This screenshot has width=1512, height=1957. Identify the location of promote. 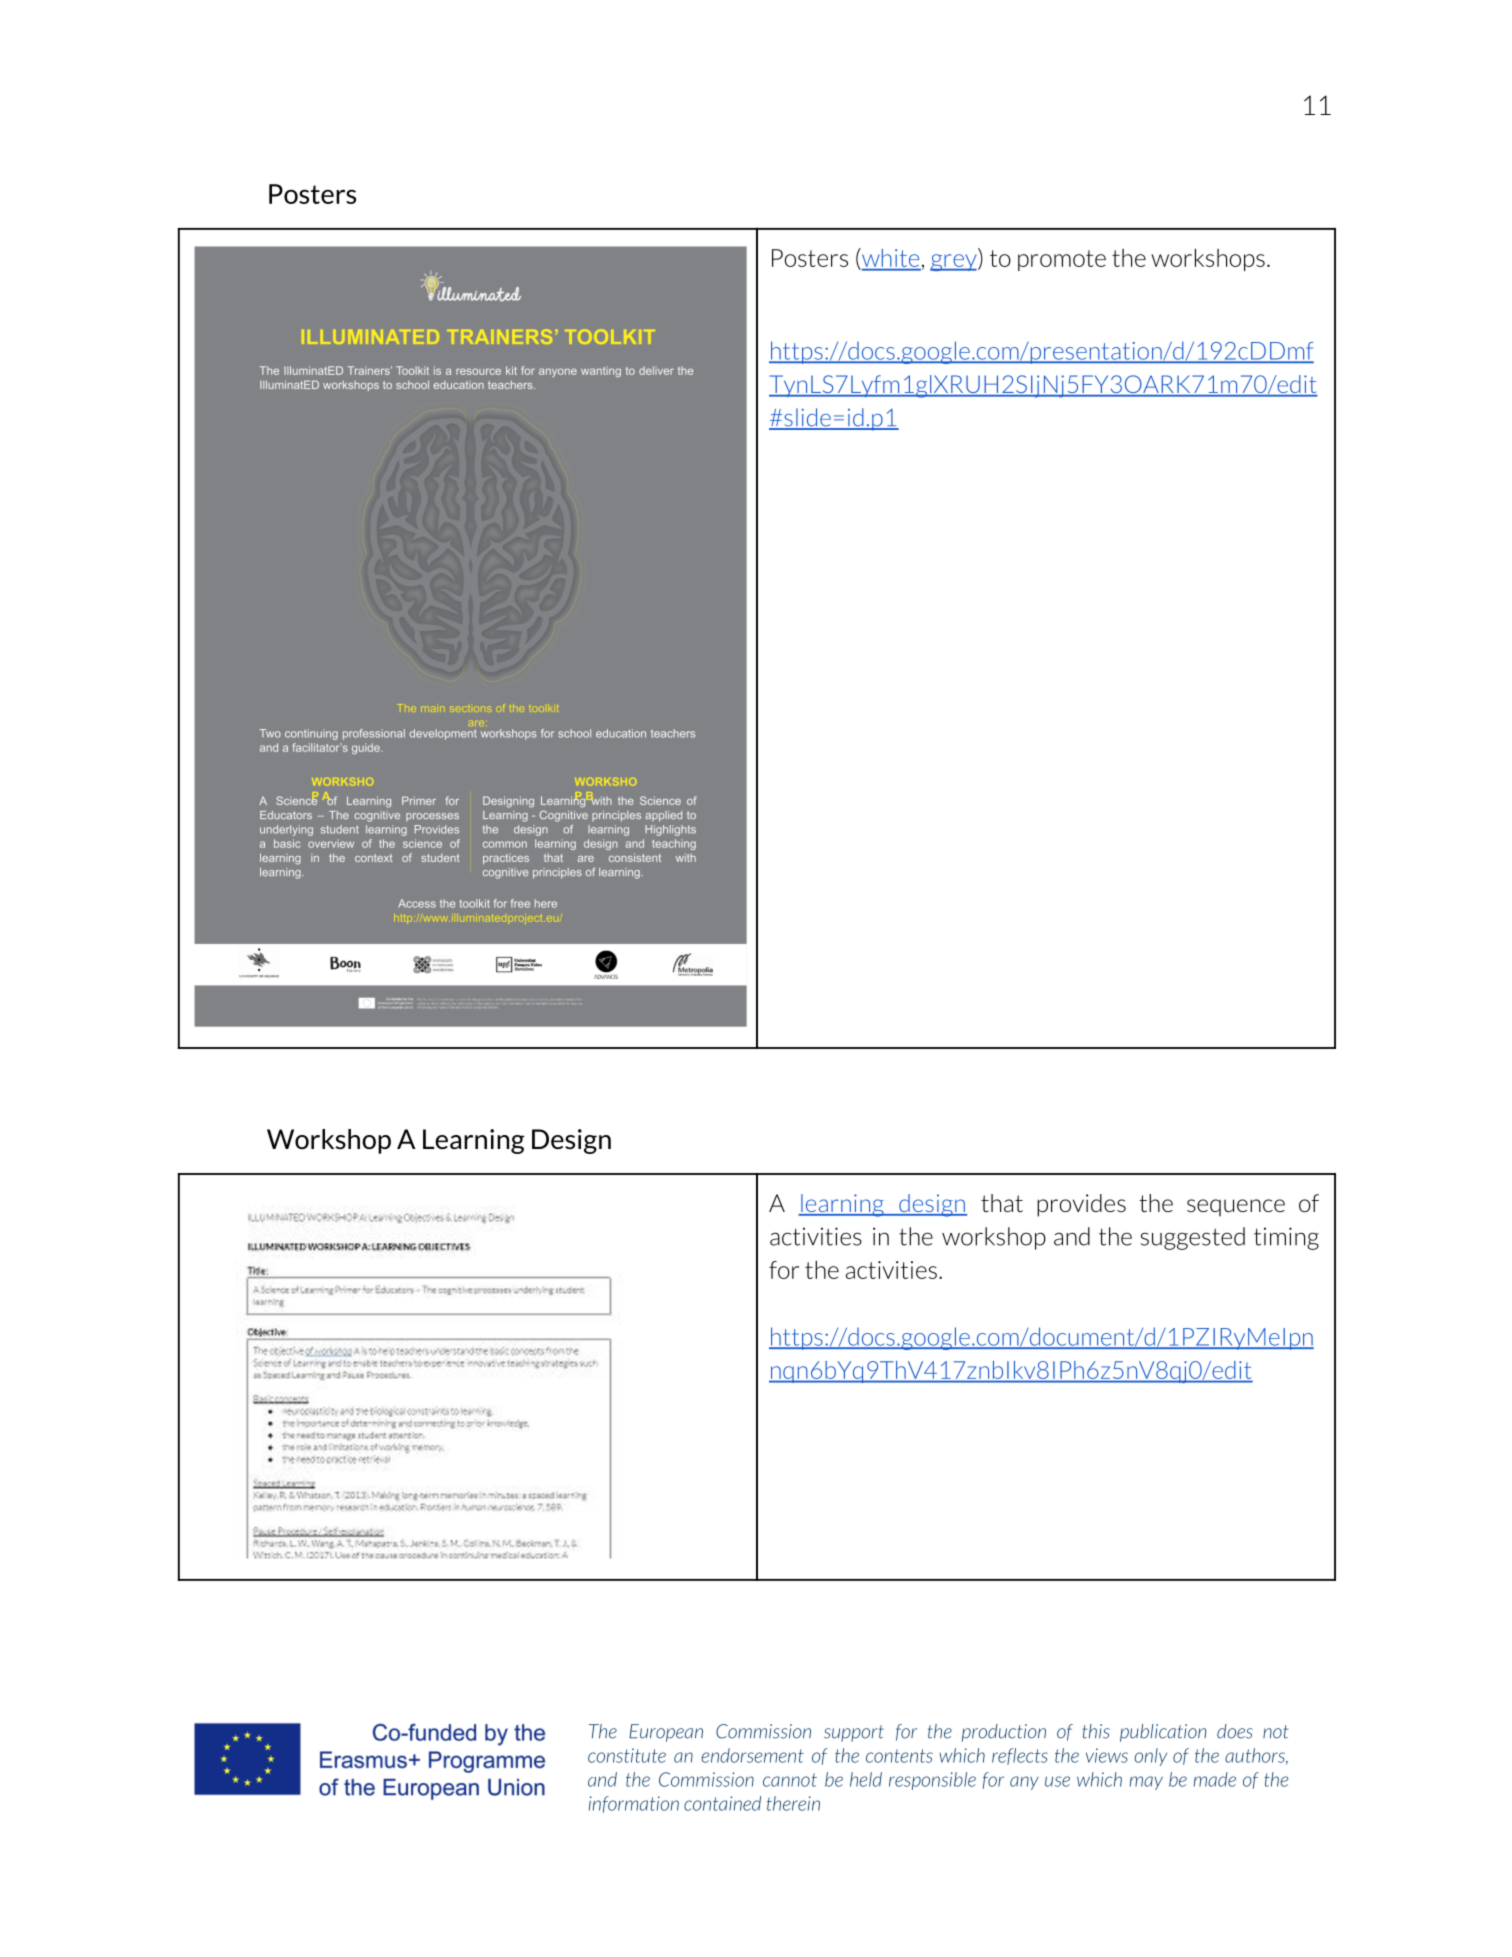
(1062, 260).
